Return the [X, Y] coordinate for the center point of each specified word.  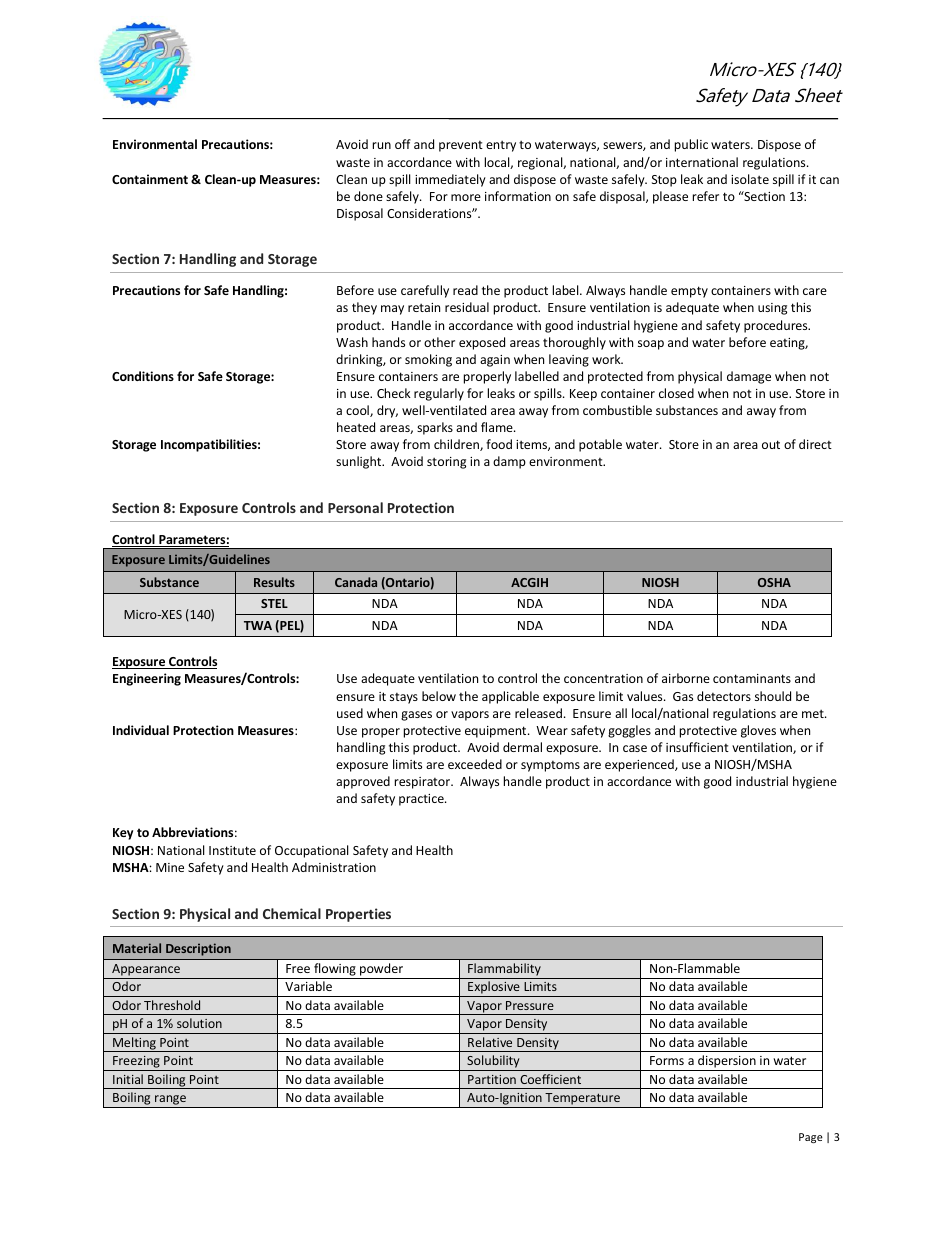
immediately [450, 180]
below [439, 696]
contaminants [752, 678]
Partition [492, 1079]
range [170, 1101]
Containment [150, 179]
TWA [258, 625]
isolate [750, 179]
